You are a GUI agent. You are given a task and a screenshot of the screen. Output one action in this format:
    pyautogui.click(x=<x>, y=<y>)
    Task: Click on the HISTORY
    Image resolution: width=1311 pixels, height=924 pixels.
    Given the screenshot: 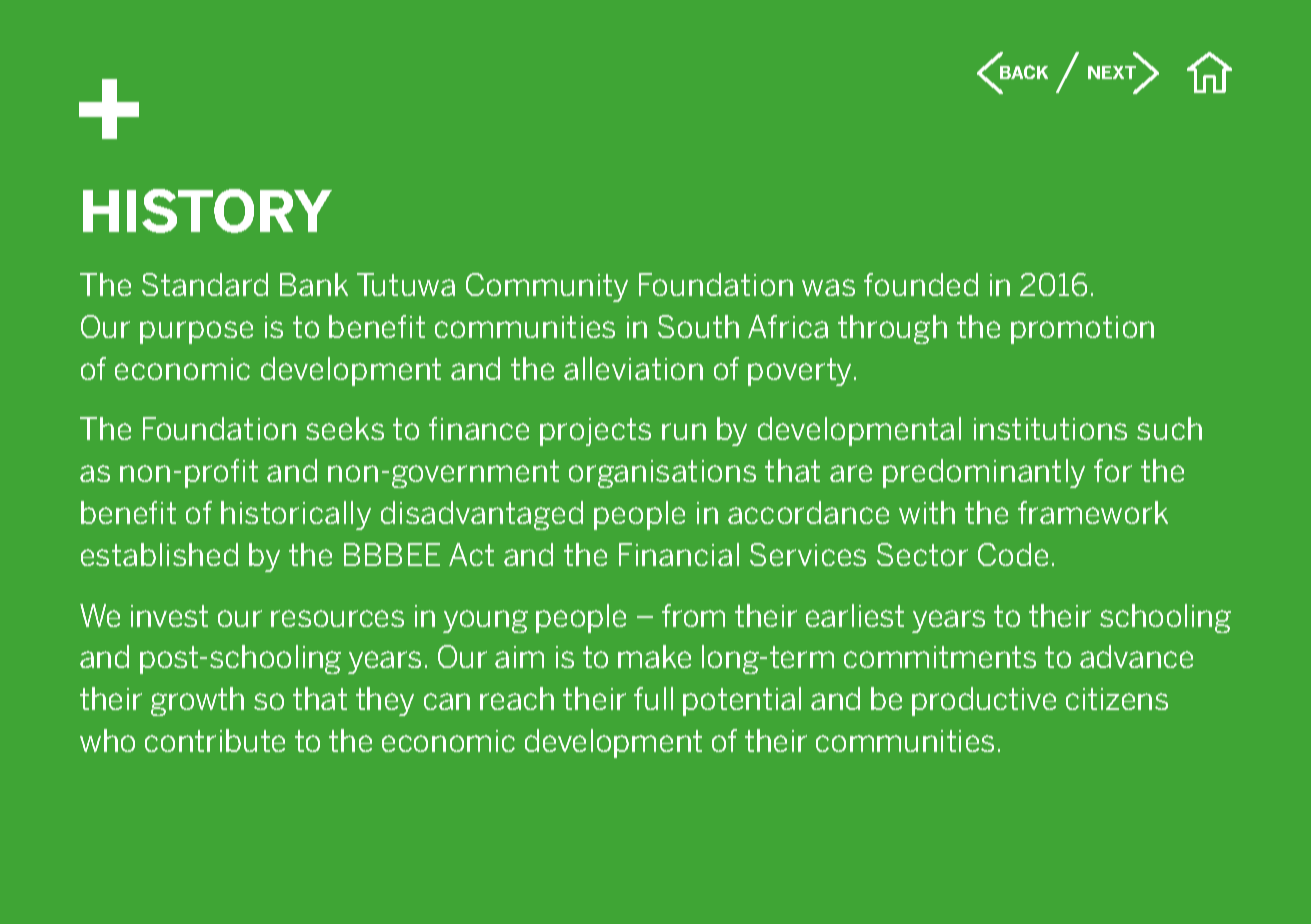 What is the action you would take?
    pyautogui.click(x=207, y=211)
